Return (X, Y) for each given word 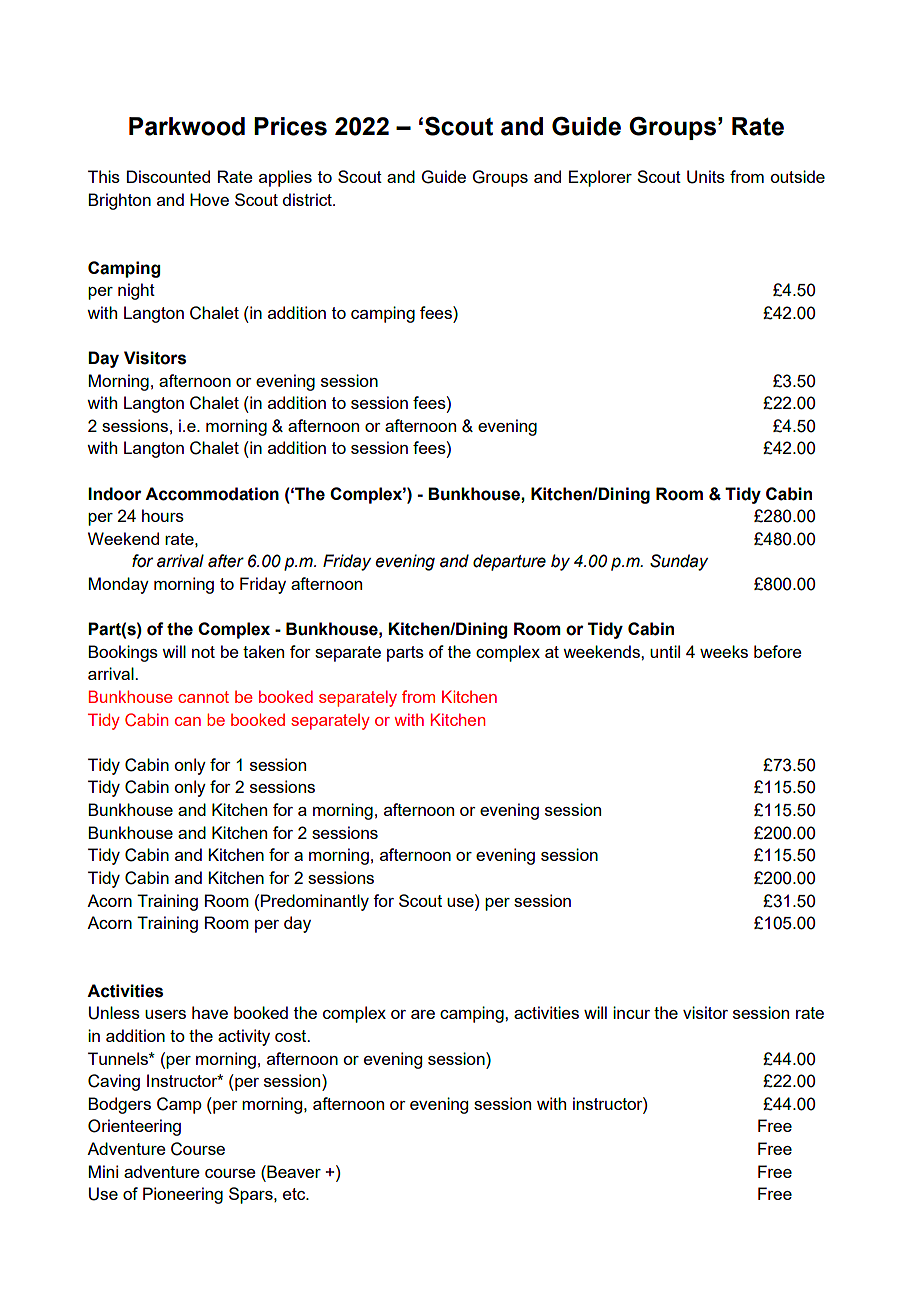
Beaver (293, 1171)
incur (631, 1012)
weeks (724, 651)
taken (263, 651)
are (423, 1014)
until (665, 651)
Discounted (168, 176)
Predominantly (315, 902)
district (308, 199)
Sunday (679, 562)
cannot (203, 697)
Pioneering (183, 1195)
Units (706, 177)
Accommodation (212, 494)
